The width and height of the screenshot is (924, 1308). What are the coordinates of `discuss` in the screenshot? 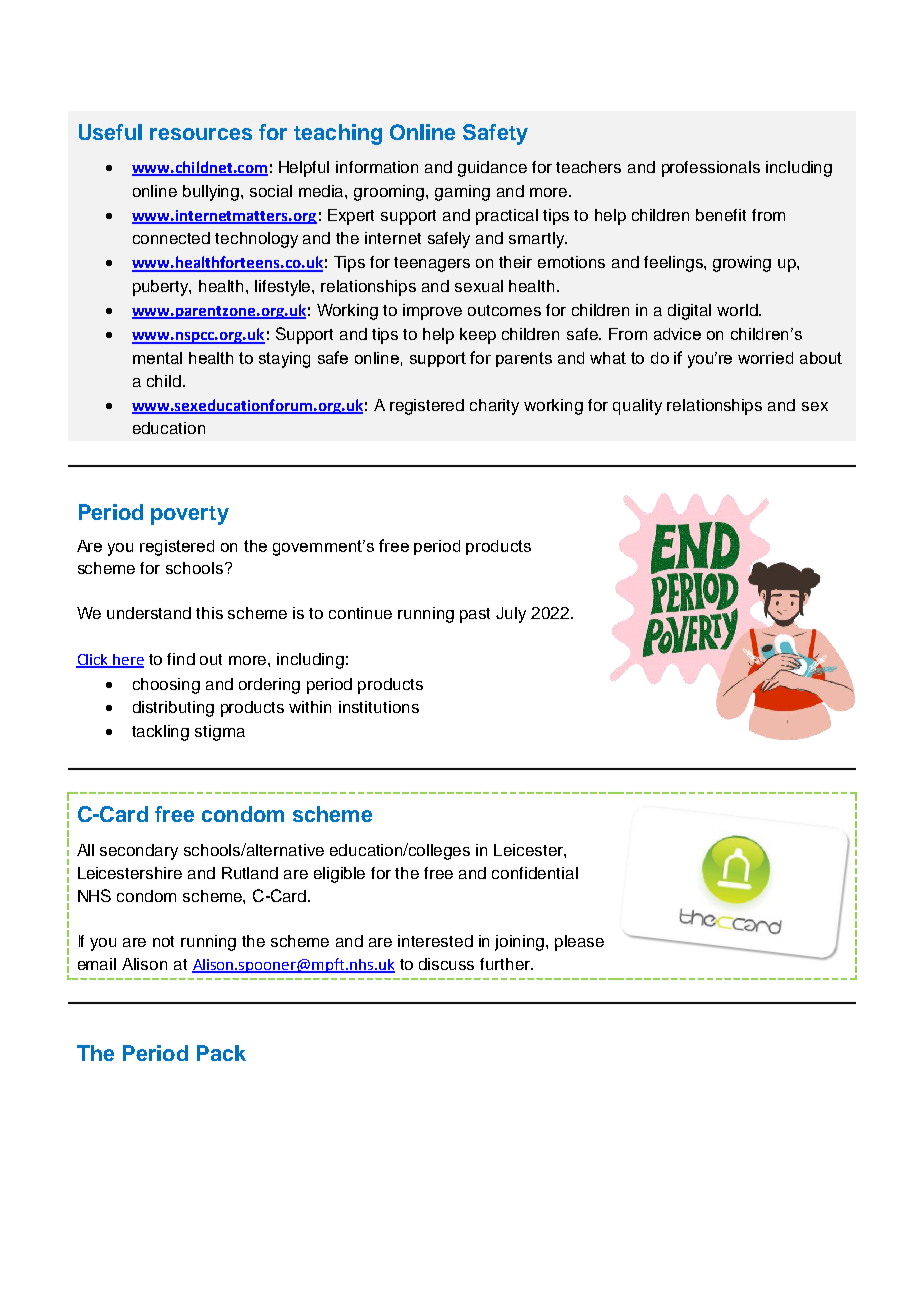 It's located at (446, 964).
